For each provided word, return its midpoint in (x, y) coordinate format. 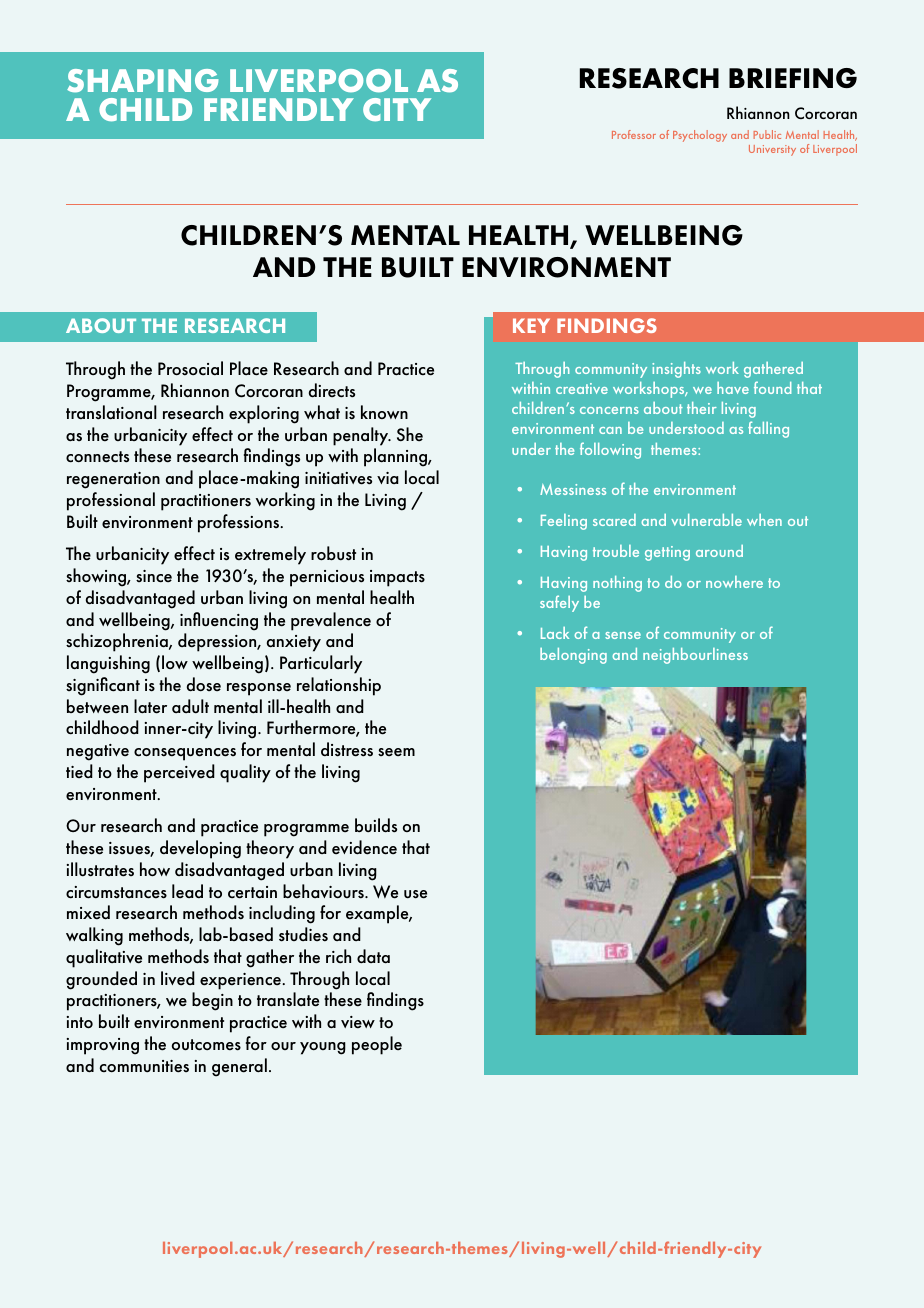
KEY (531, 325)
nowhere (734, 582)
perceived (179, 773)
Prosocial (190, 368)
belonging (573, 656)
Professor (634, 134)
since (154, 576)
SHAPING (143, 81)
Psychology (700, 136)
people (377, 1045)
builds (376, 825)
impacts (397, 578)
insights (676, 370)
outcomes (206, 1045)
